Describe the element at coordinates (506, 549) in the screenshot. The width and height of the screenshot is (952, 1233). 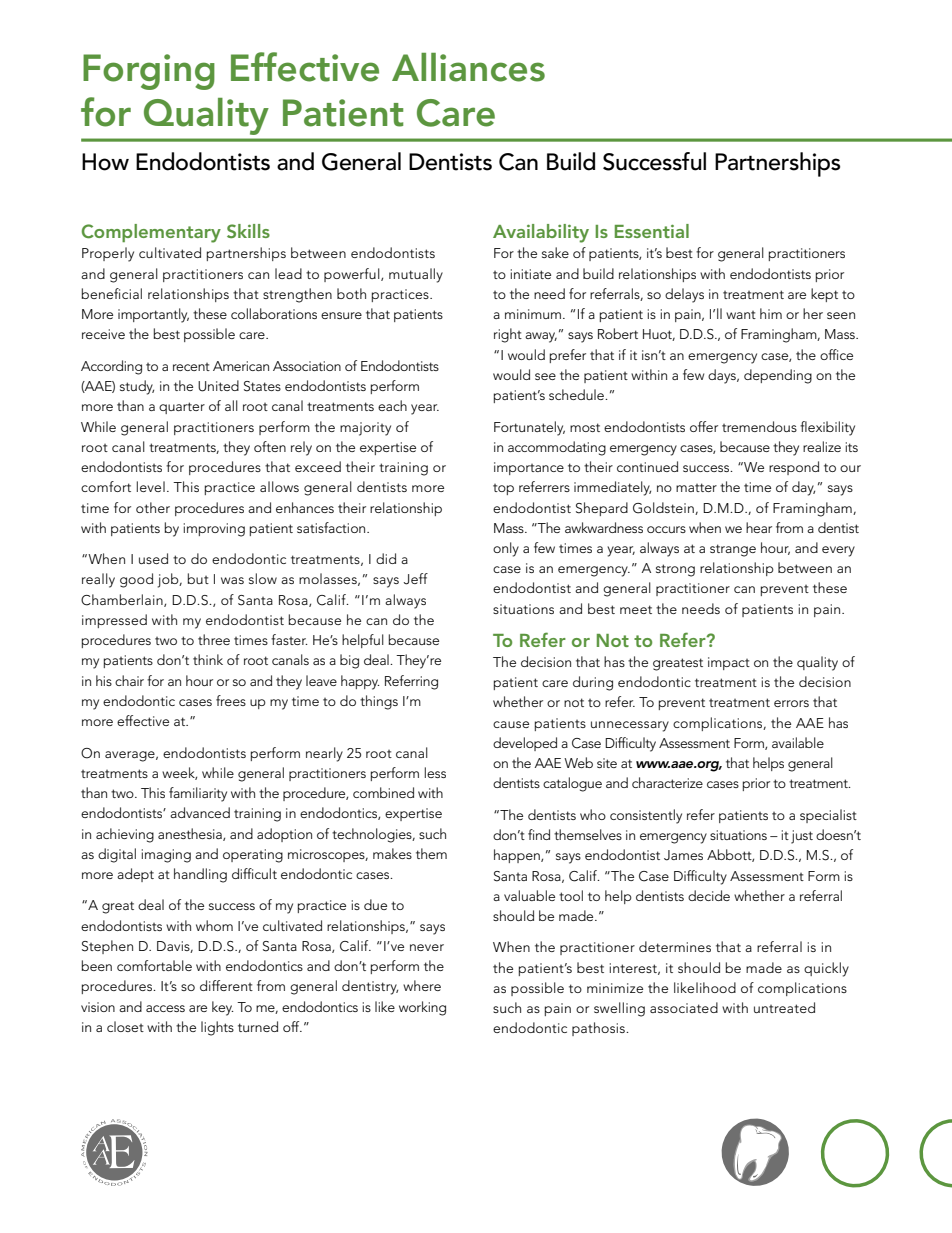
I see `only` at that location.
